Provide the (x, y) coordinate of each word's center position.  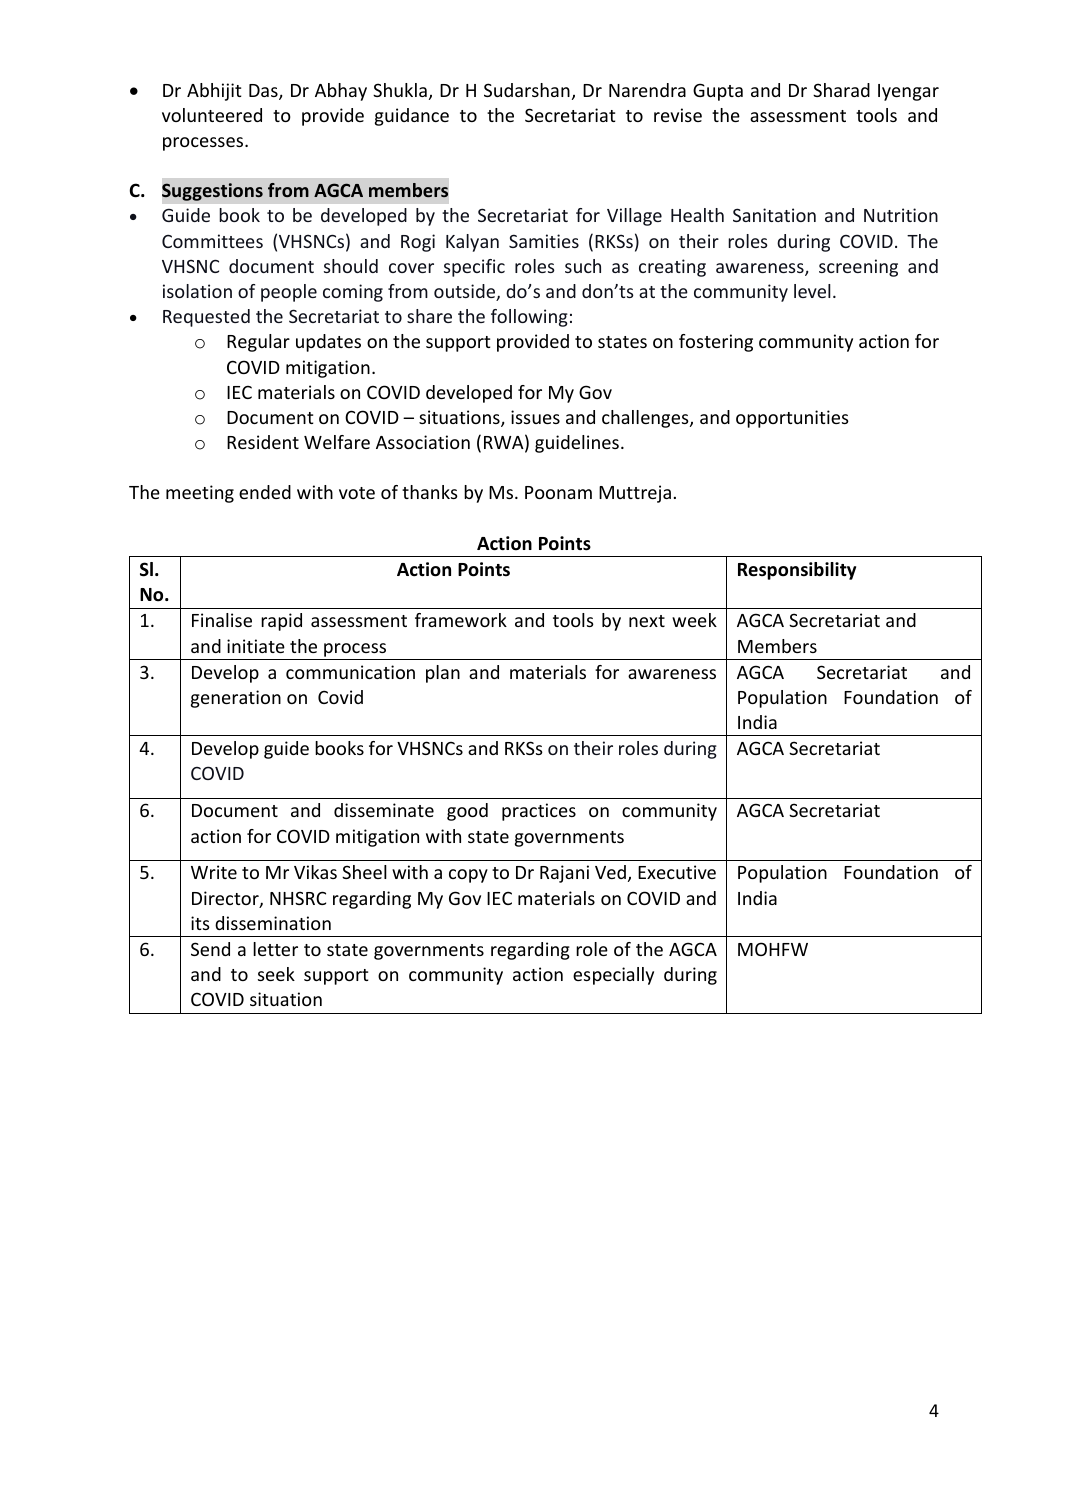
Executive (677, 872)
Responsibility (797, 571)
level (812, 291)
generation (236, 699)
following (529, 318)
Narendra (647, 90)
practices (539, 812)
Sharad (841, 90)
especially (613, 976)
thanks (430, 492)
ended (265, 492)
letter (275, 949)
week (694, 620)
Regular (258, 343)
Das (264, 92)
